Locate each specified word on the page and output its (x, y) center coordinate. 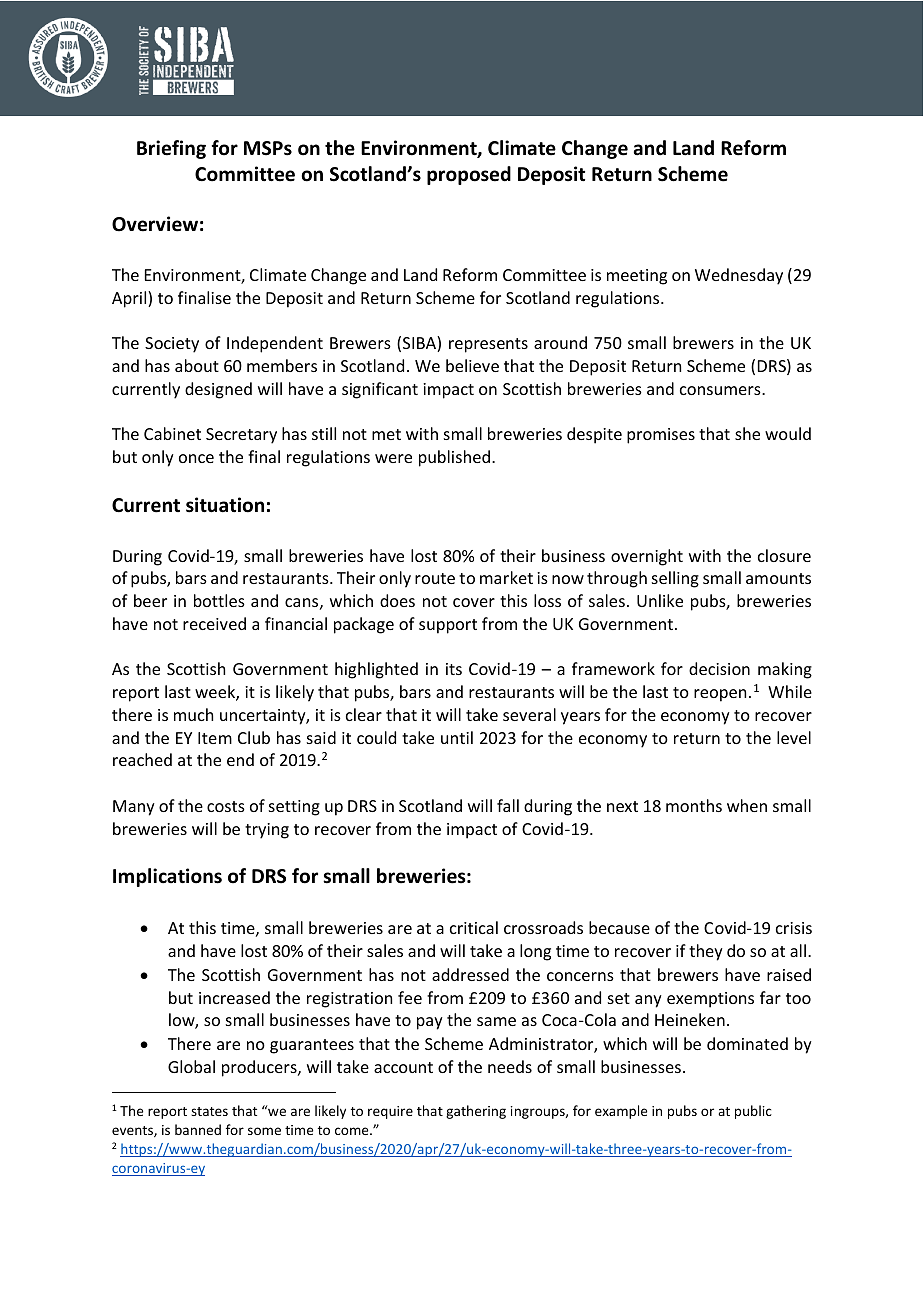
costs (226, 806)
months (694, 805)
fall (508, 805)
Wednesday (739, 276)
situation (225, 505)
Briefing (171, 149)
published (454, 458)
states (209, 1111)
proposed (469, 175)
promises (661, 436)
